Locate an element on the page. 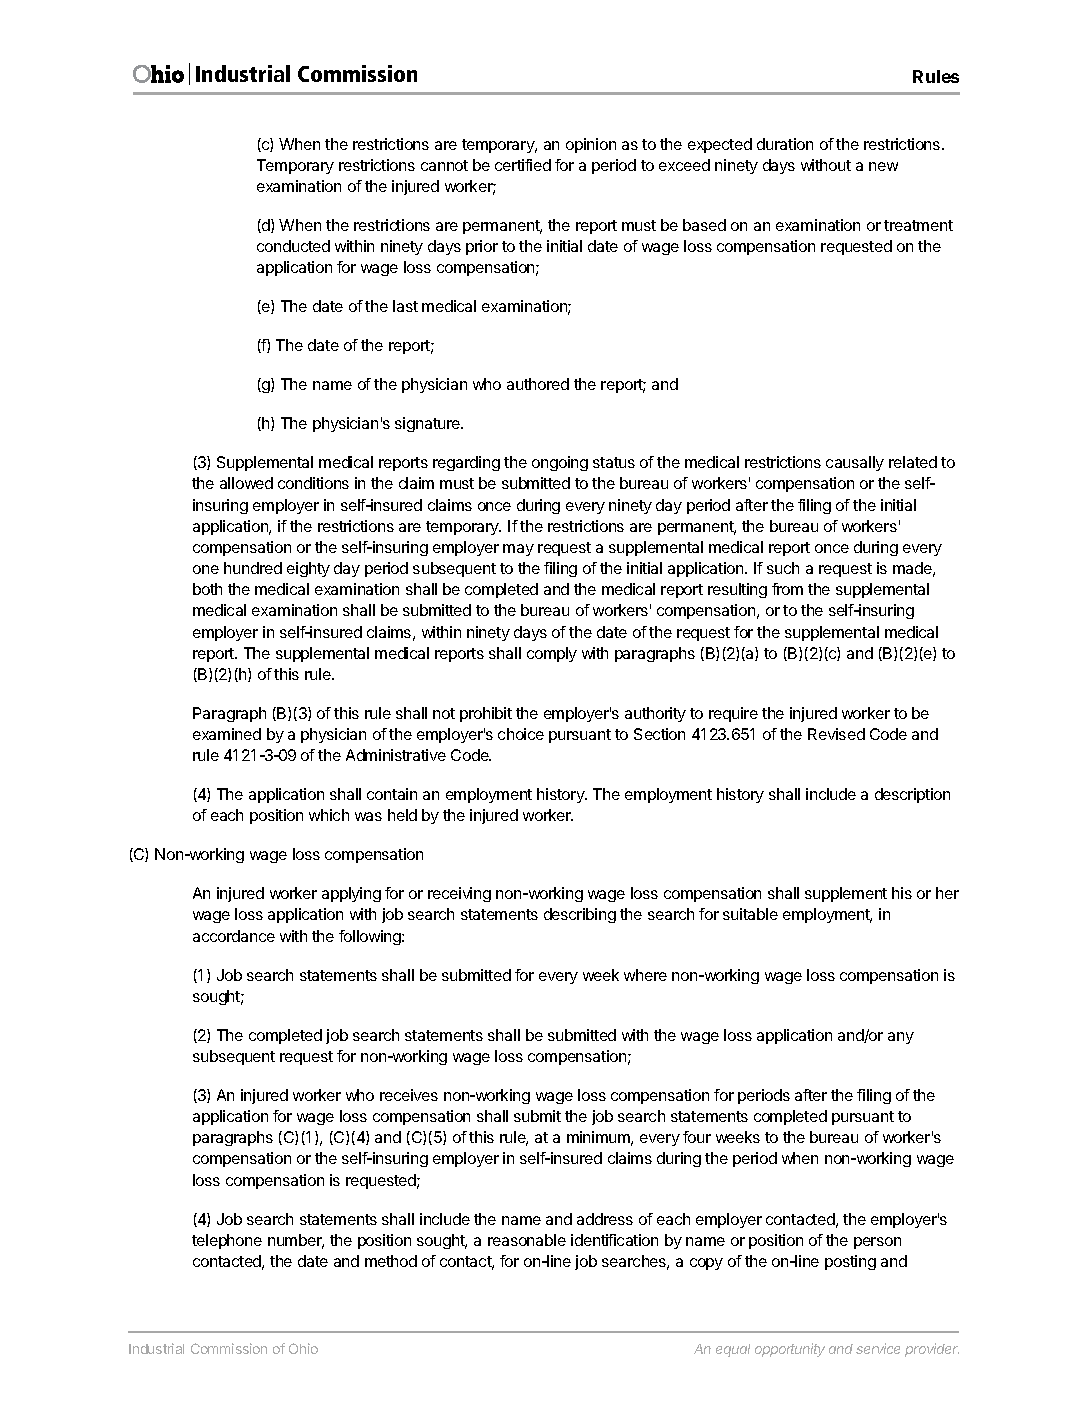 This page has width=1089, height=1409. accordance is located at coordinates (234, 936).
